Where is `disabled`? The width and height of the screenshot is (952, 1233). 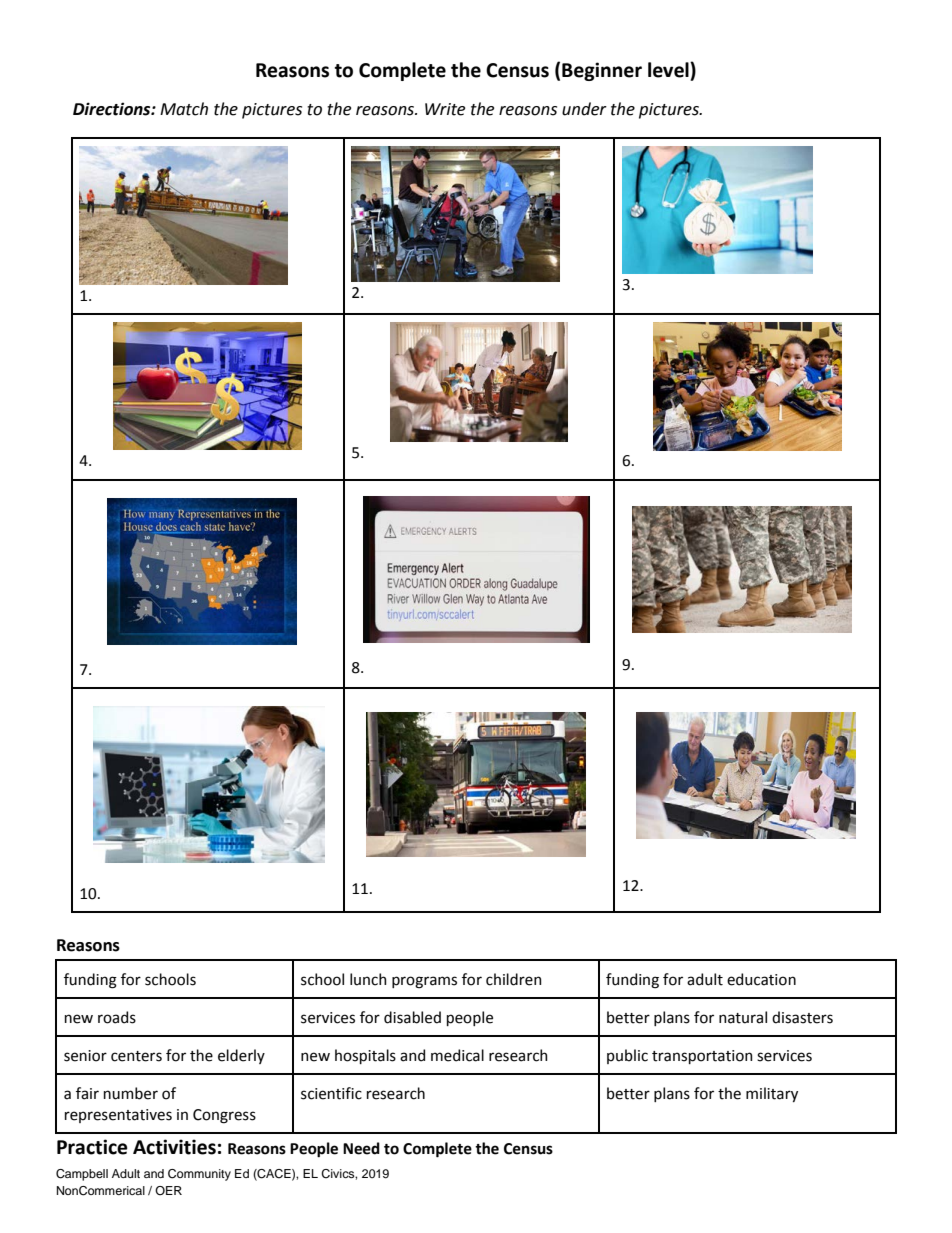 disabled is located at coordinates (412, 1017).
